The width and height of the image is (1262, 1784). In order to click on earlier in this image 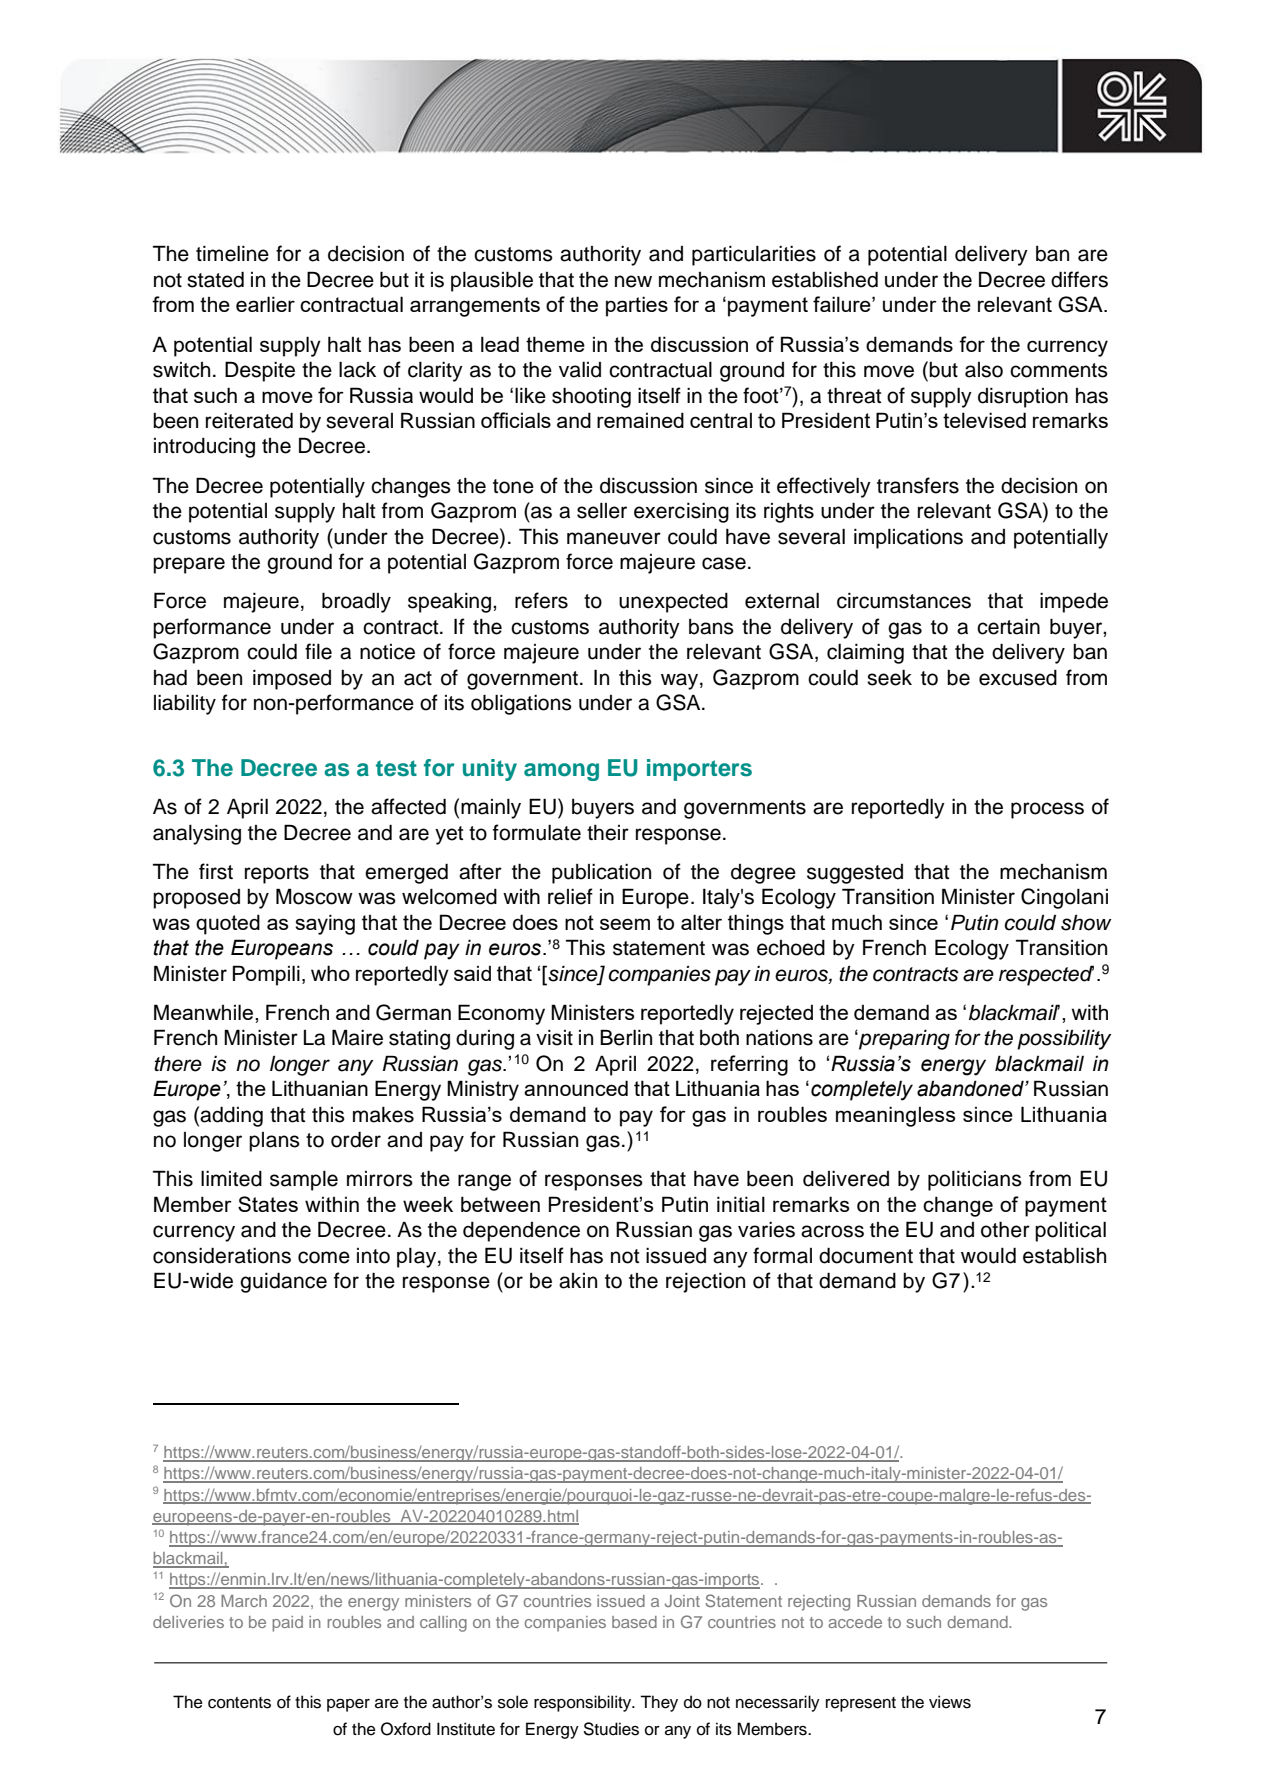, I will do `click(265, 304)`.
